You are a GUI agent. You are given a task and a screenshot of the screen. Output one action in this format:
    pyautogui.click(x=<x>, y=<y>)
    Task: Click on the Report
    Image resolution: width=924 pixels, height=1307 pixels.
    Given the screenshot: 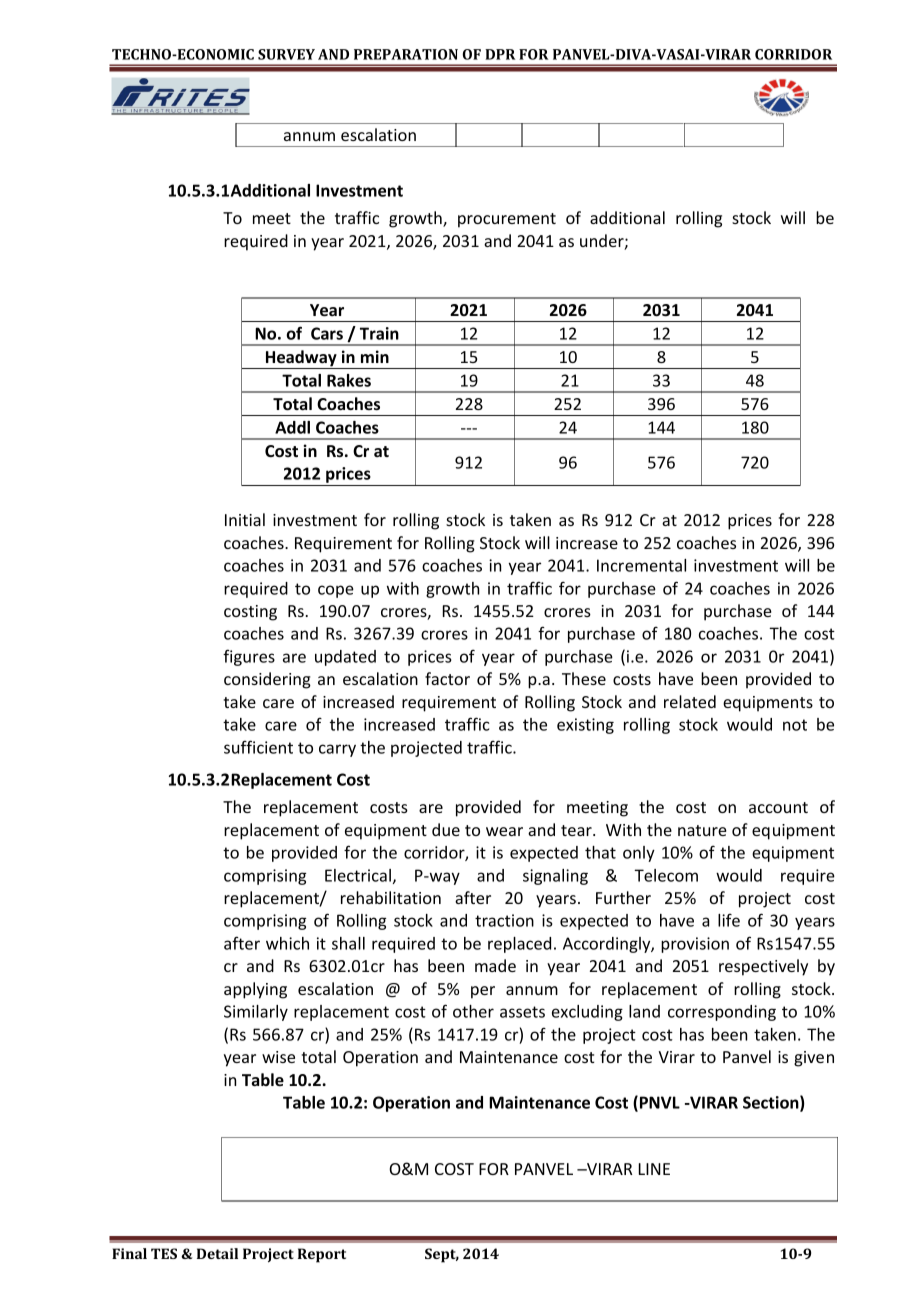 What is the action you would take?
    pyautogui.click(x=322, y=1255)
